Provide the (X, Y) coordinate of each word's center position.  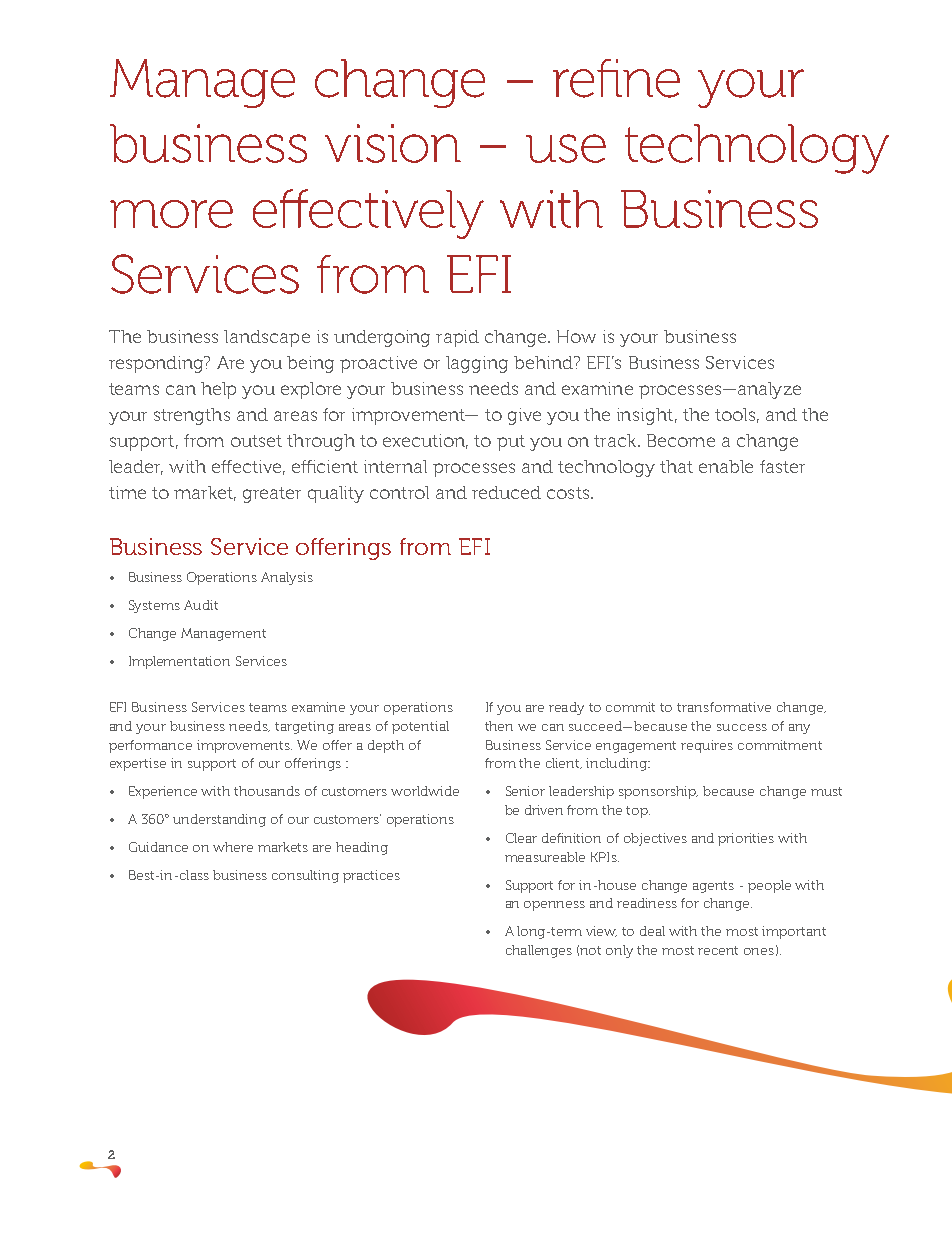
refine (616, 78)
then (499, 726)
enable (726, 466)
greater (272, 495)
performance (150, 746)
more (171, 214)
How (576, 336)
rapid (457, 338)
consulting (305, 876)
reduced (506, 492)
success (742, 727)
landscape (267, 338)
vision (393, 143)
